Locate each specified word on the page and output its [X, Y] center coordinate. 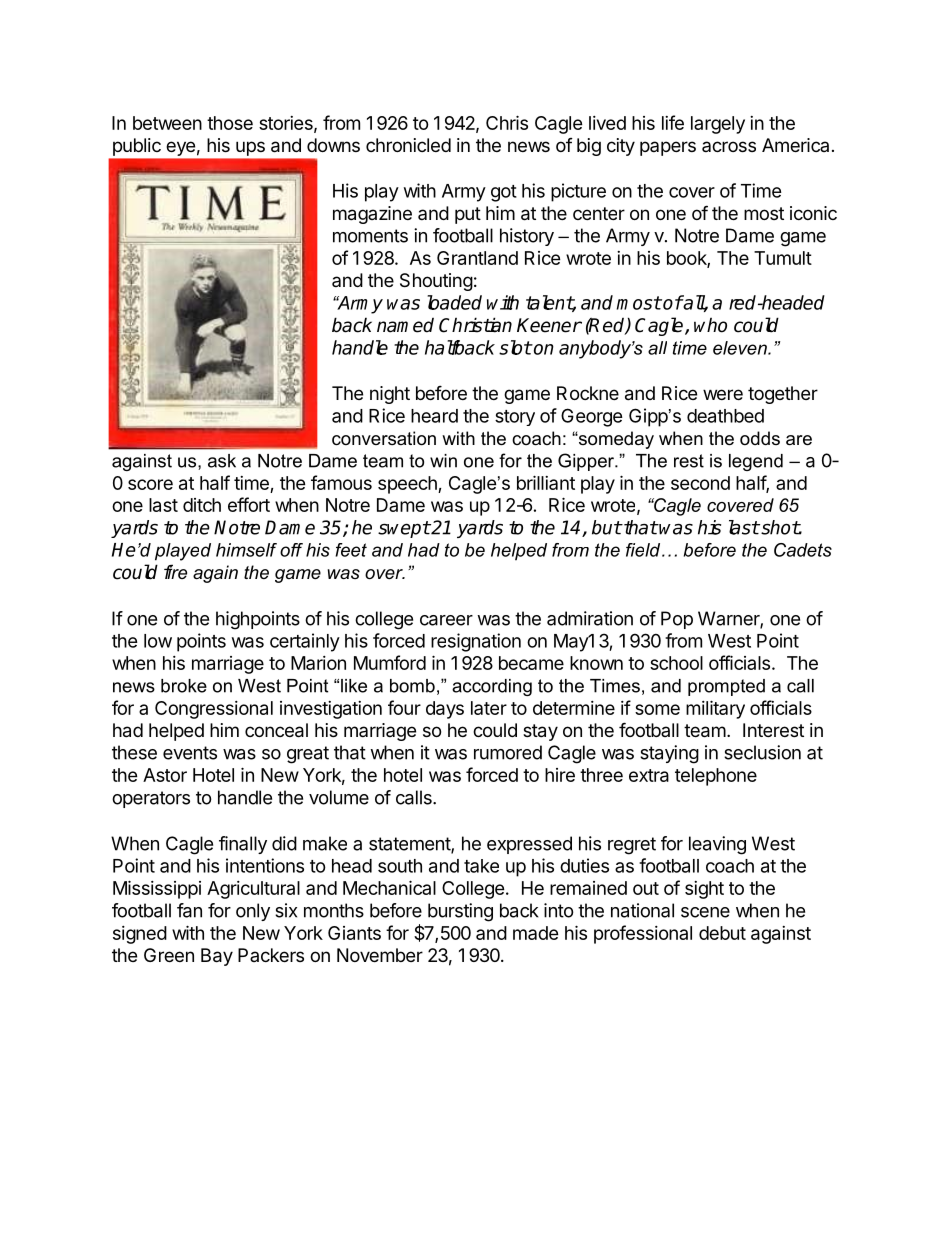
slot [515, 347]
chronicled [408, 145]
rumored [508, 752]
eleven [741, 348]
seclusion [762, 752]
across [729, 146]
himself [246, 550]
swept [404, 529]
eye [181, 149]
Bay [217, 957]
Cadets [803, 550]
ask [222, 461]
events [190, 753]
